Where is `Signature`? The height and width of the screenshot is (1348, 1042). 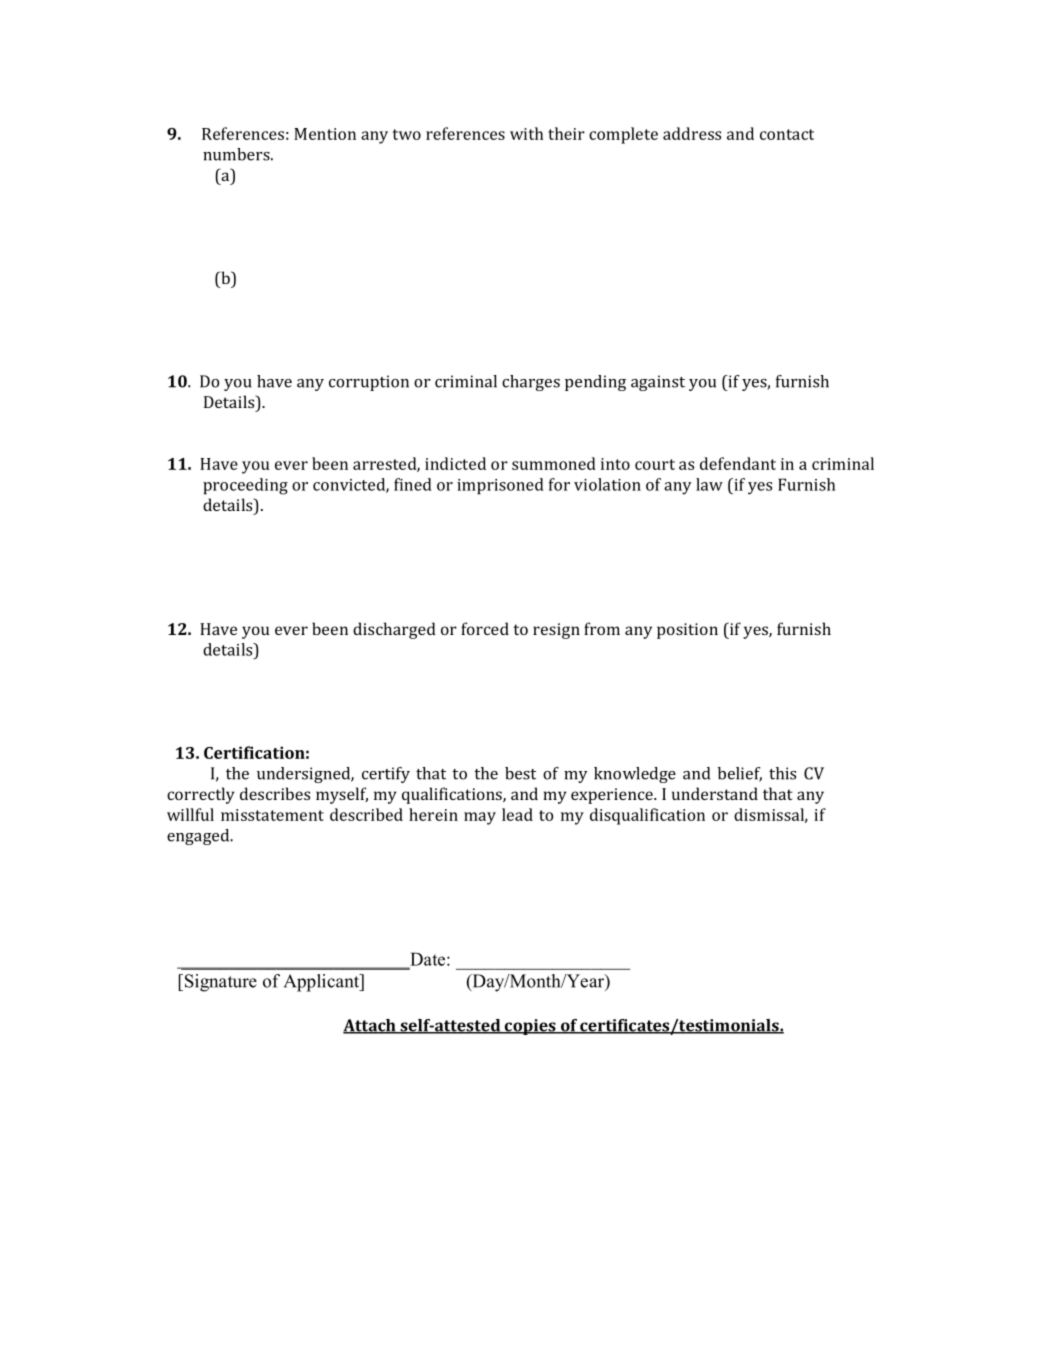 Signature is located at coordinates (219, 983).
